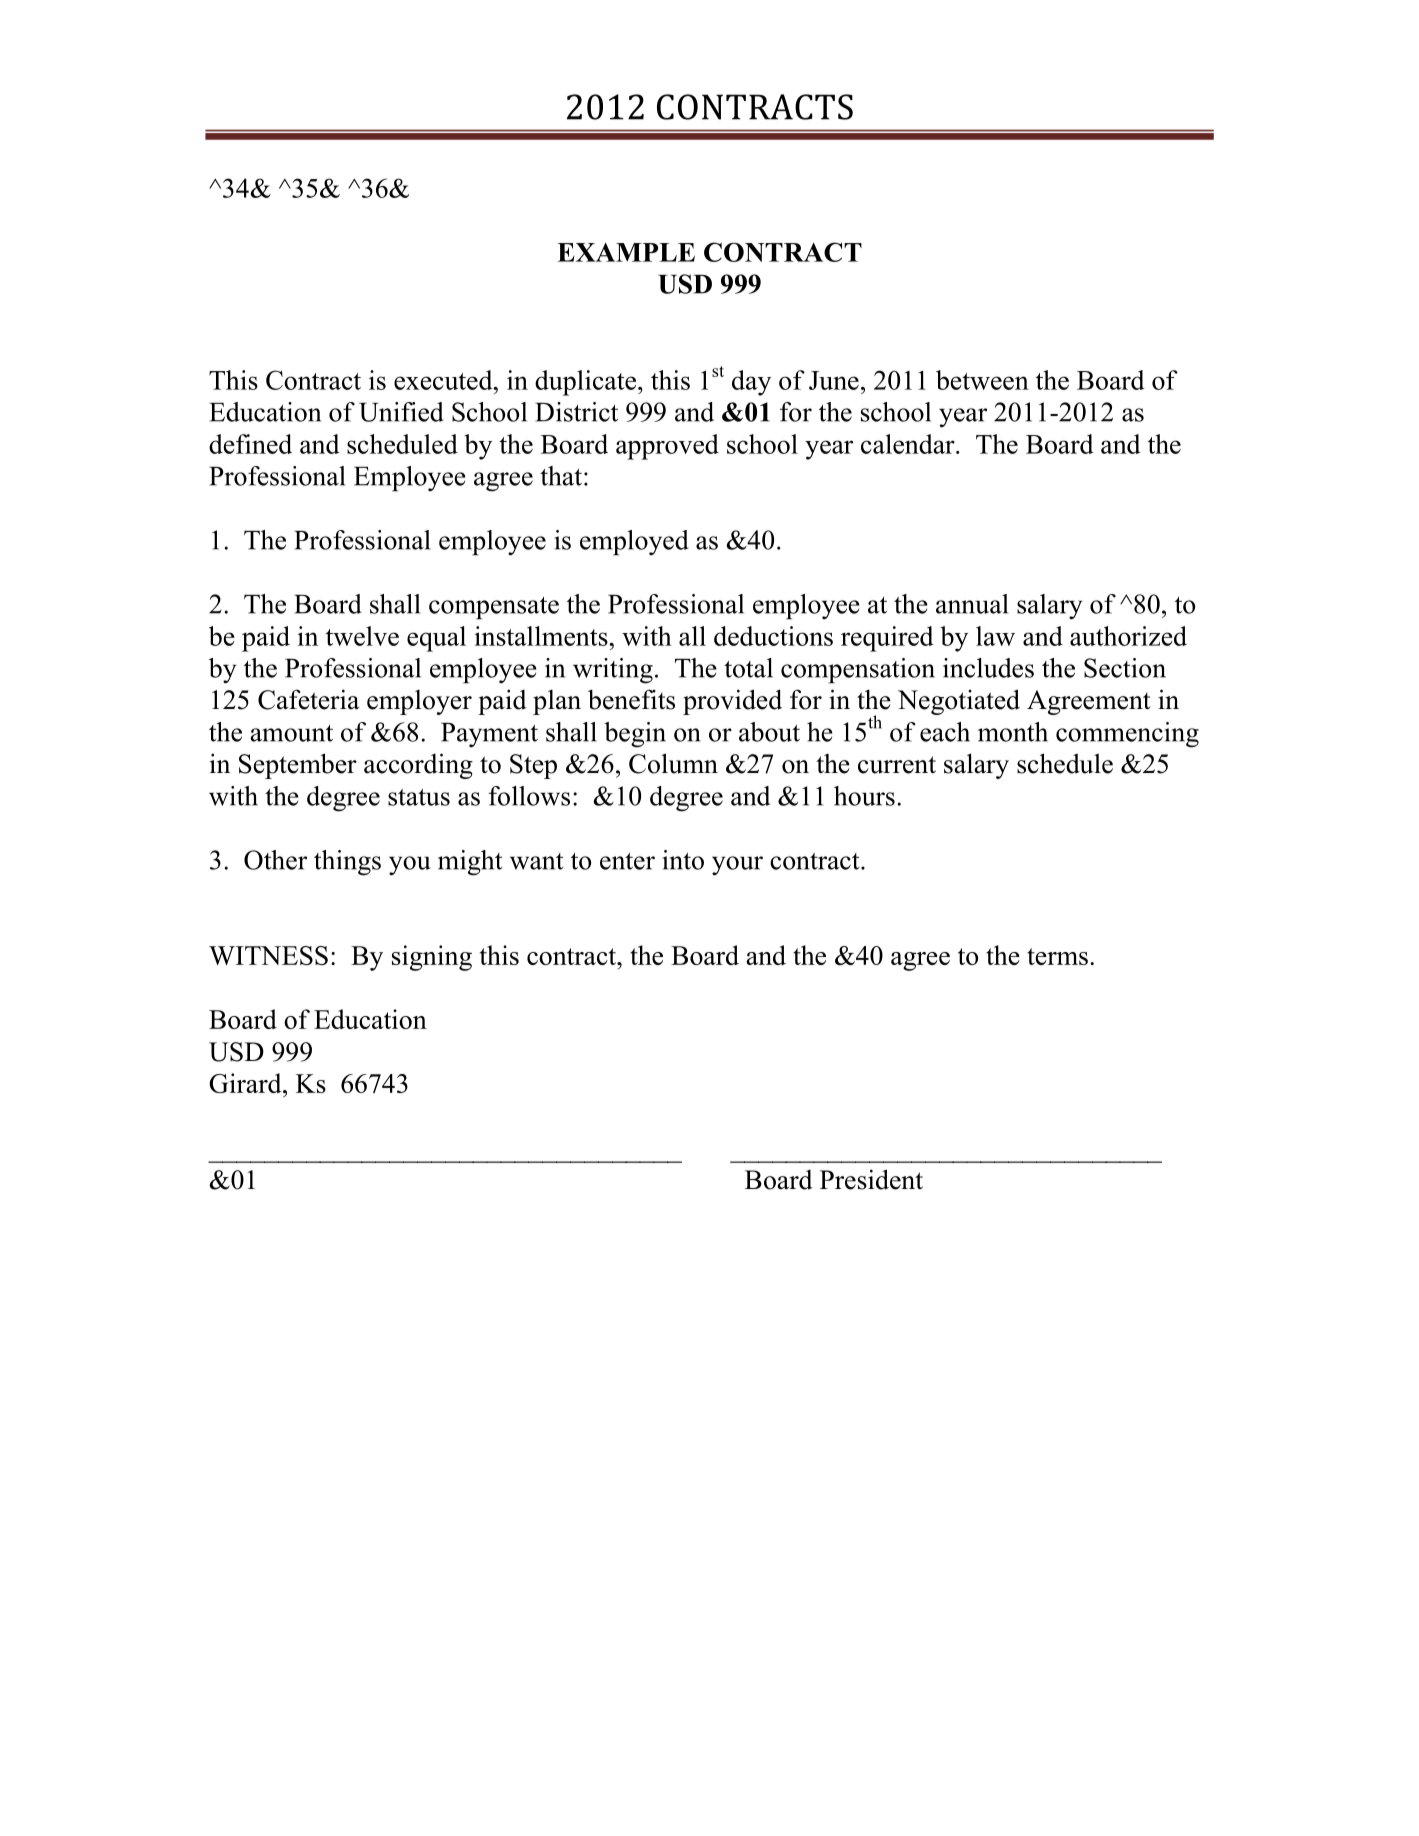  What do you see at coordinates (1057, 956) in the document?
I see `terms` at bounding box center [1057, 956].
